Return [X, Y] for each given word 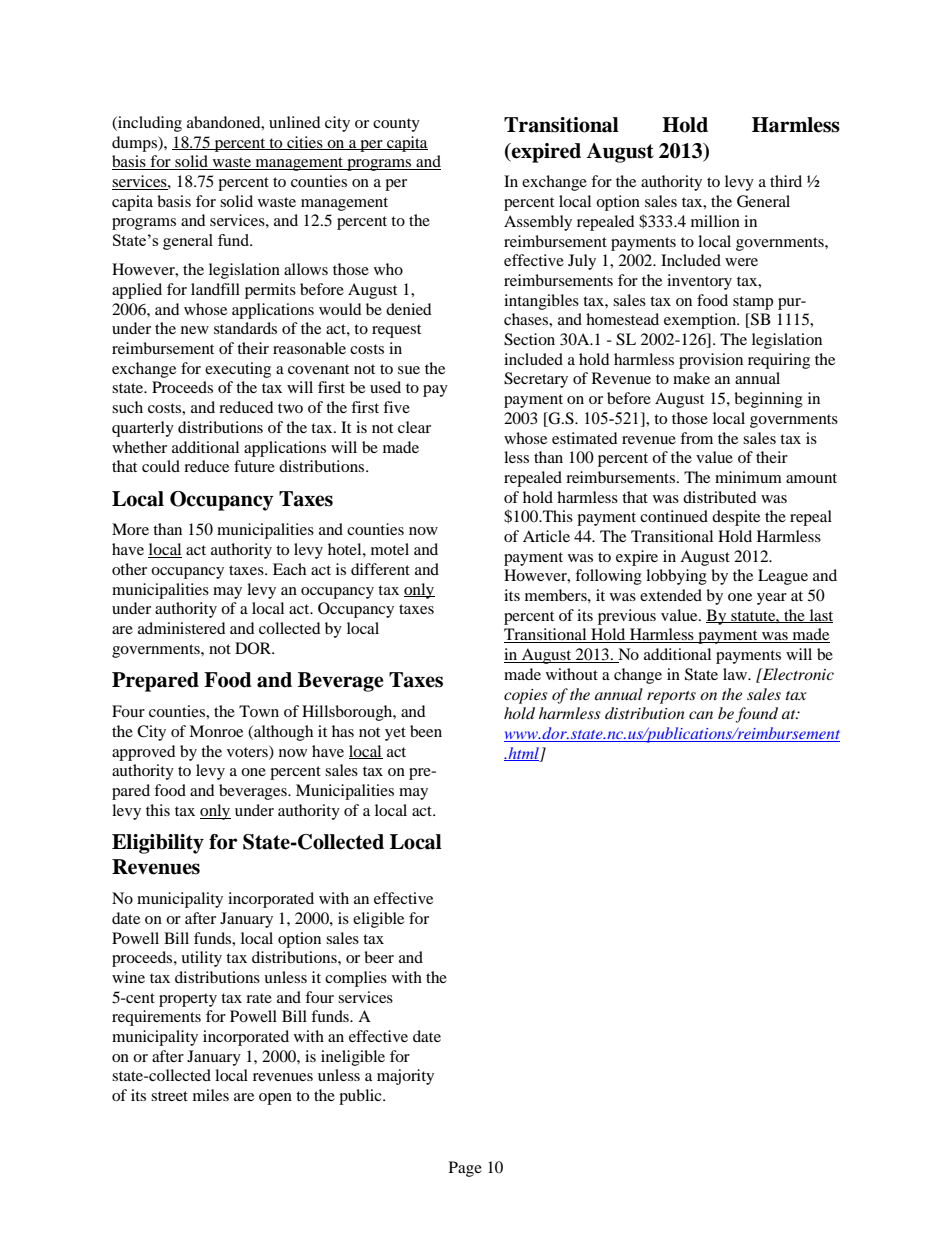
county [396, 125]
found [756, 715]
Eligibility [158, 844]
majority [405, 1077]
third [786, 181]
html [522, 754]
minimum [748, 477]
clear [414, 427]
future [254, 466]
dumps [135, 144]
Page [465, 1169]
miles [211, 1095]
